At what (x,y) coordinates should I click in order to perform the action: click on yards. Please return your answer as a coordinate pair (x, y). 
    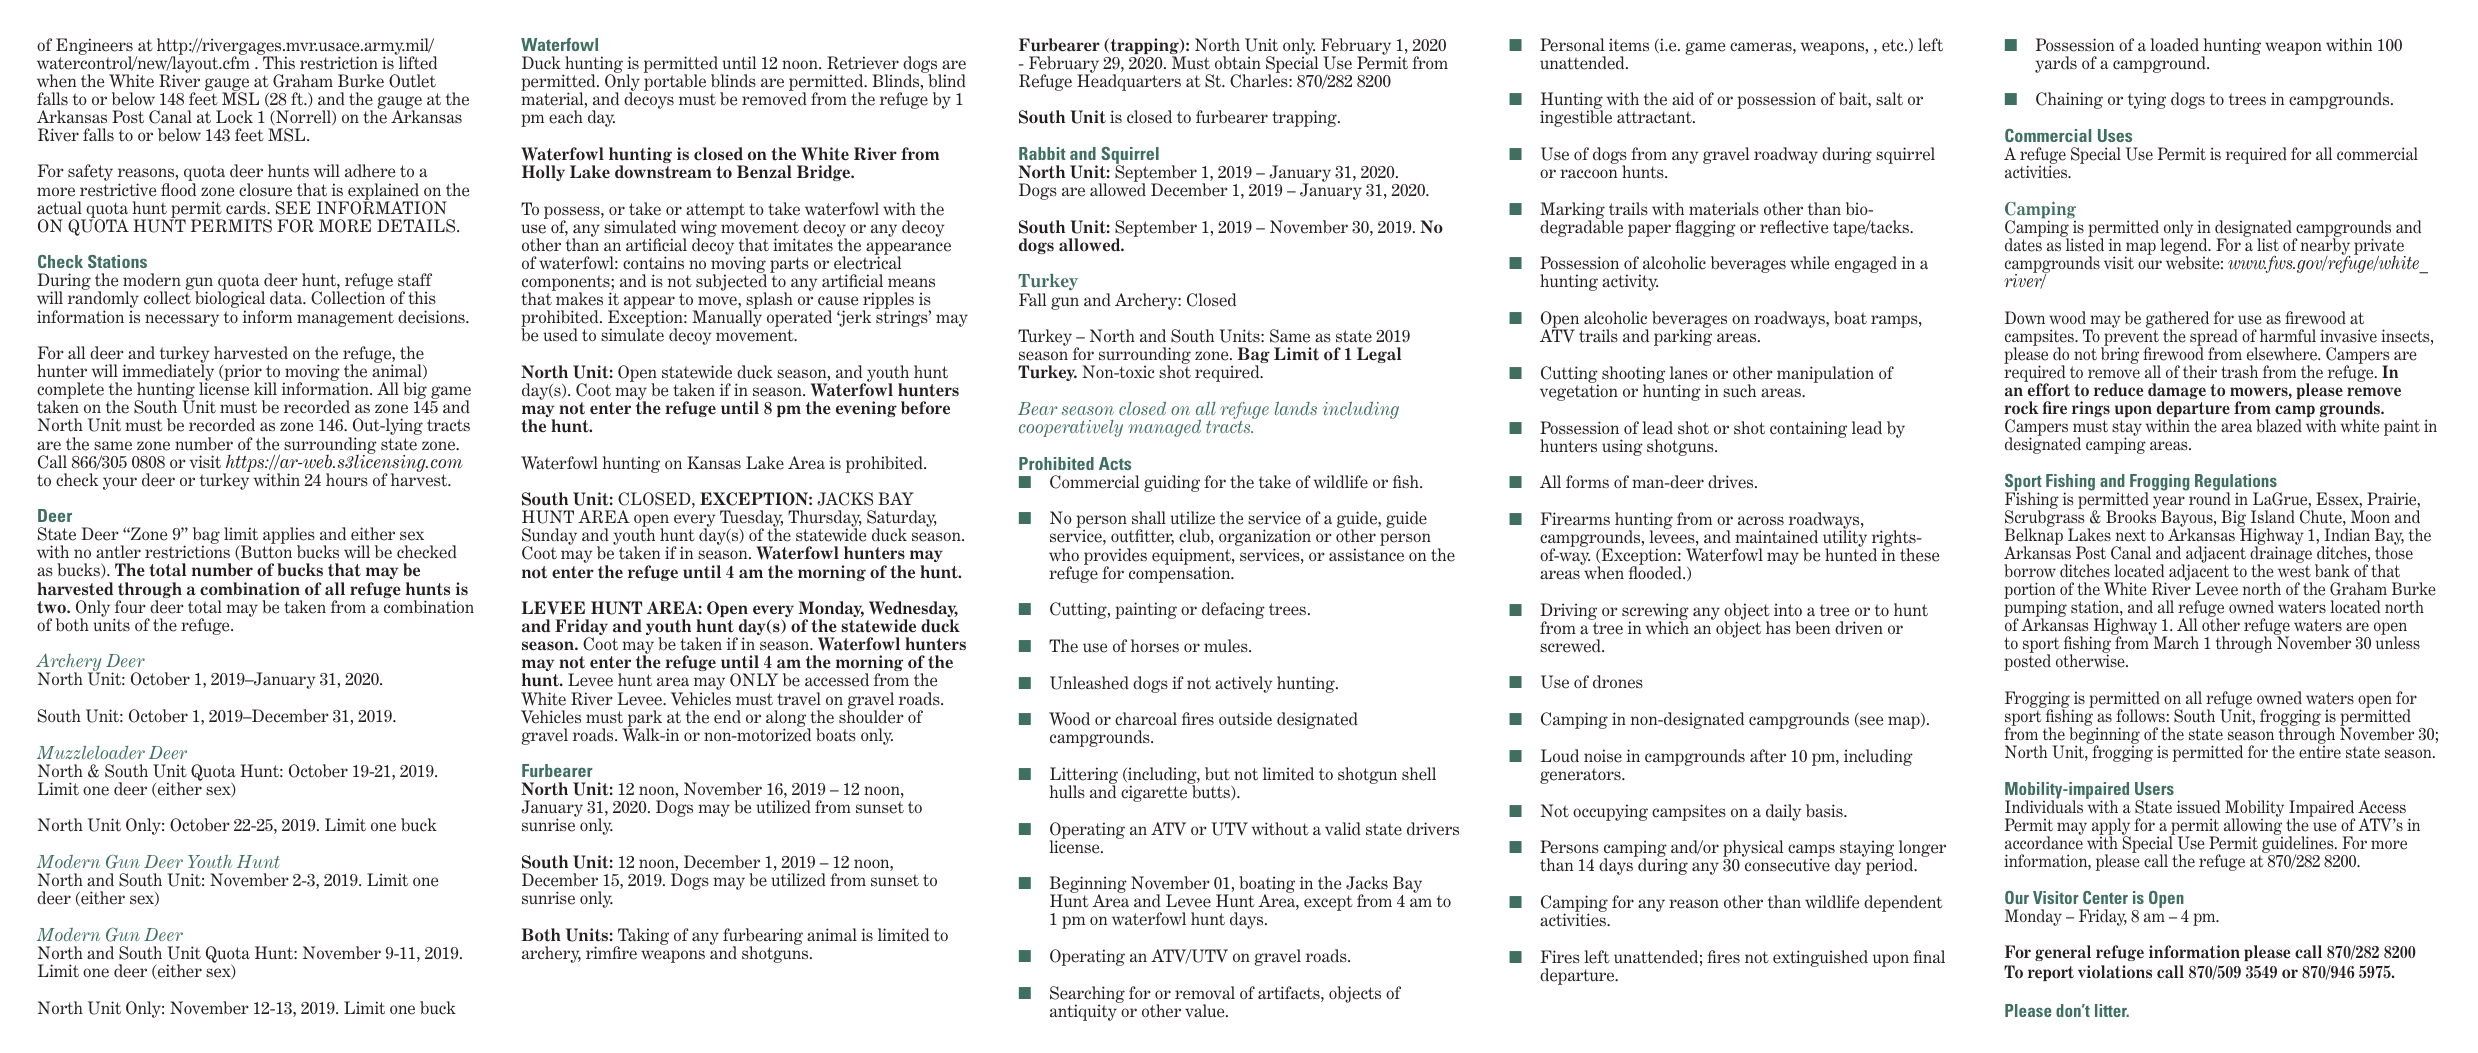
    Looking at the image, I should click on (2056, 64).
